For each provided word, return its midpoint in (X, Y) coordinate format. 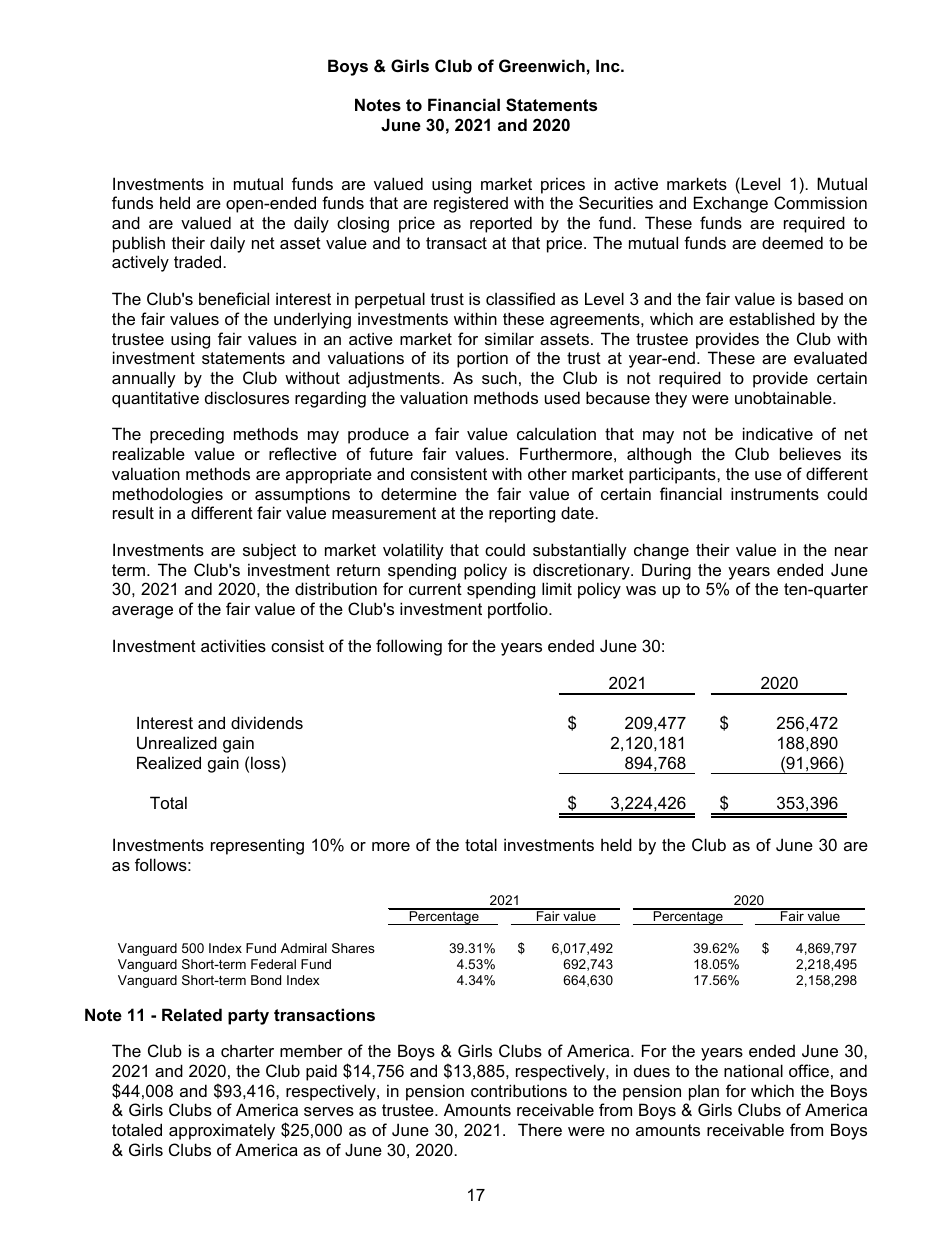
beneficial (234, 298)
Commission (820, 202)
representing (257, 846)
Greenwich (542, 65)
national (753, 1070)
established (772, 318)
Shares (353, 948)
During (666, 571)
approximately (222, 1131)
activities (233, 645)
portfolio (519, 610)
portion (482, 359)
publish (139, 244)
